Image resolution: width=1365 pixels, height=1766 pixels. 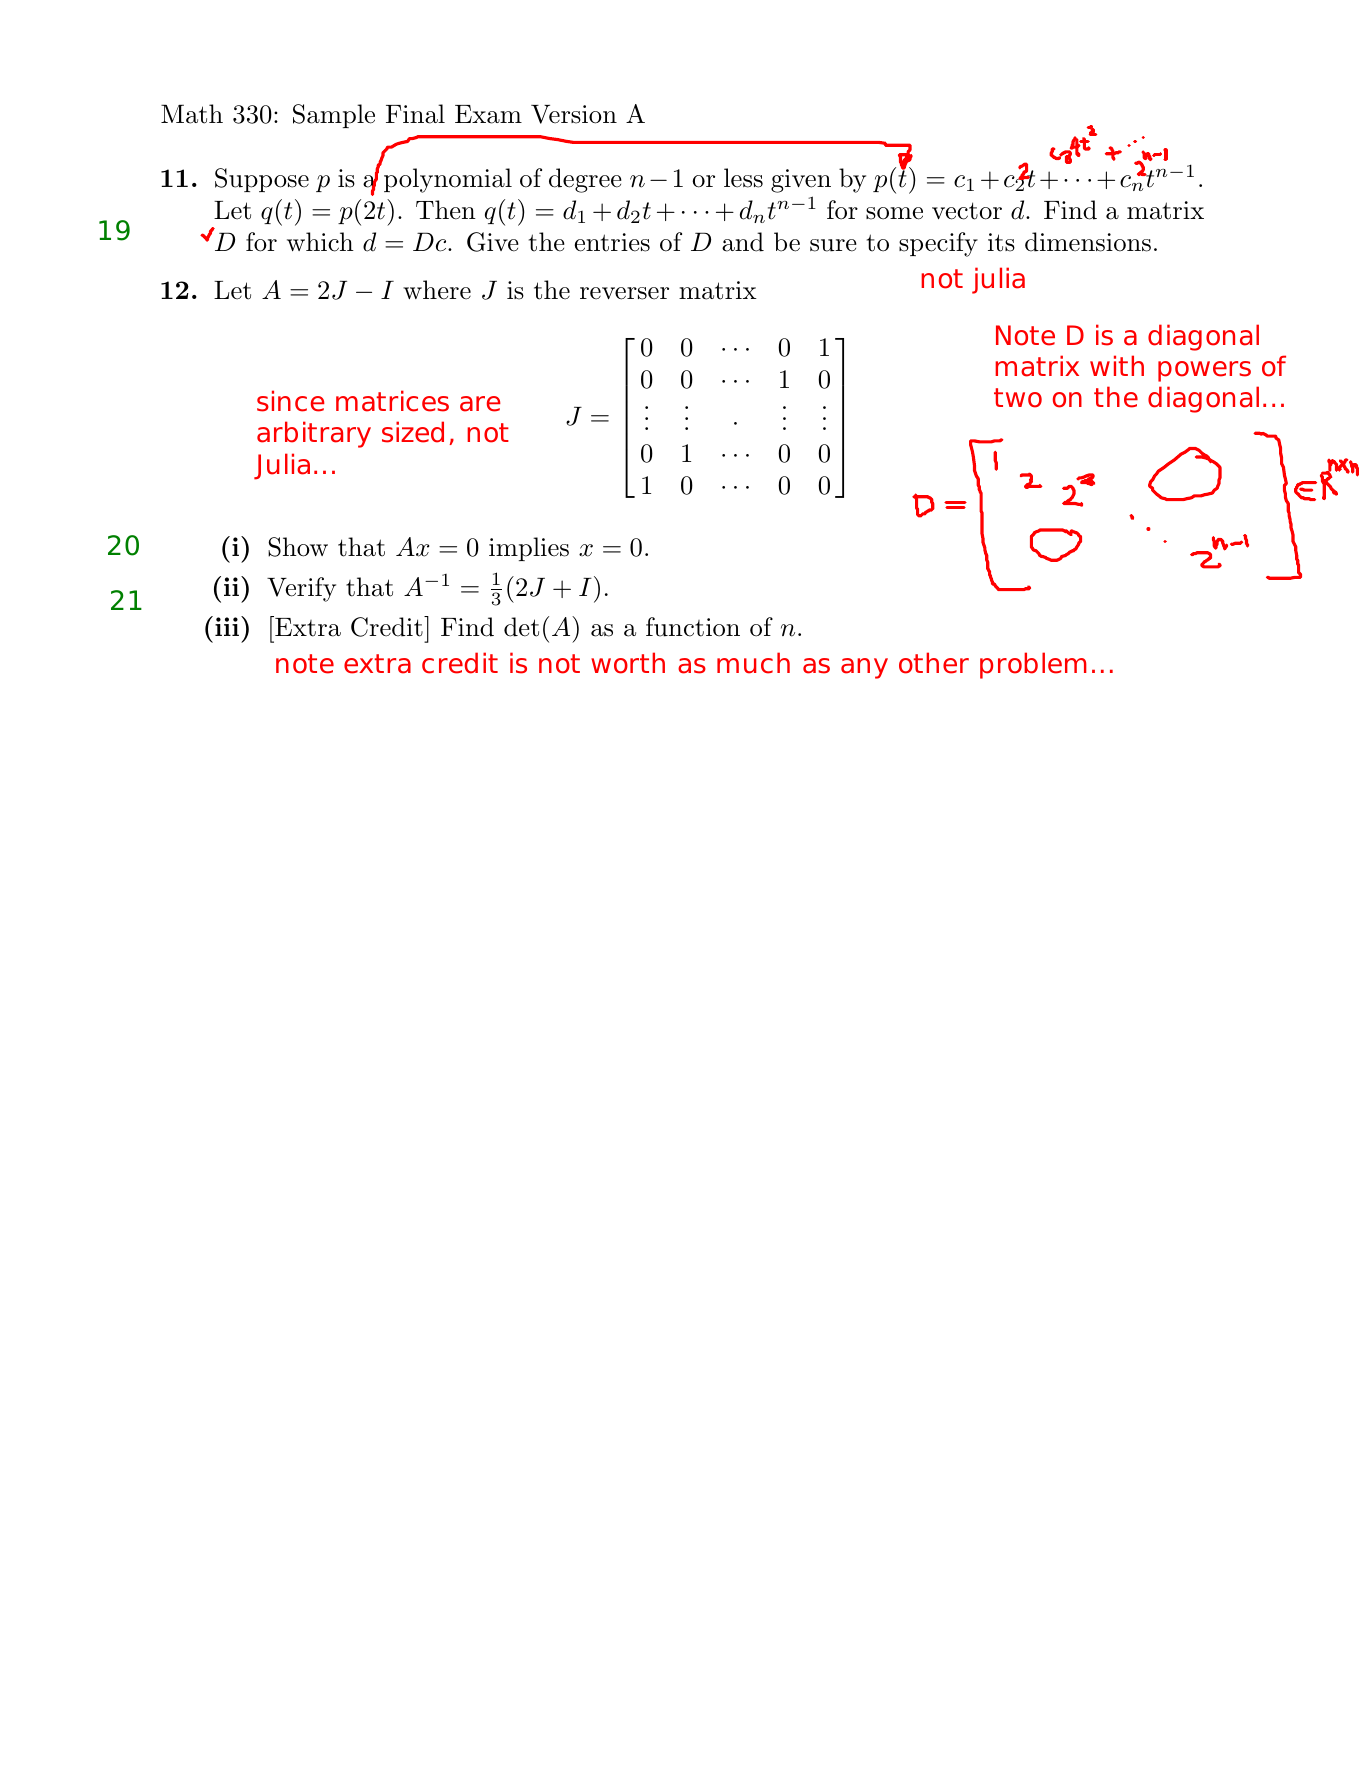 What do you see at coordinates (967, 211) in the screenshot?
I see `vector` at bounding box center [967, 211].
